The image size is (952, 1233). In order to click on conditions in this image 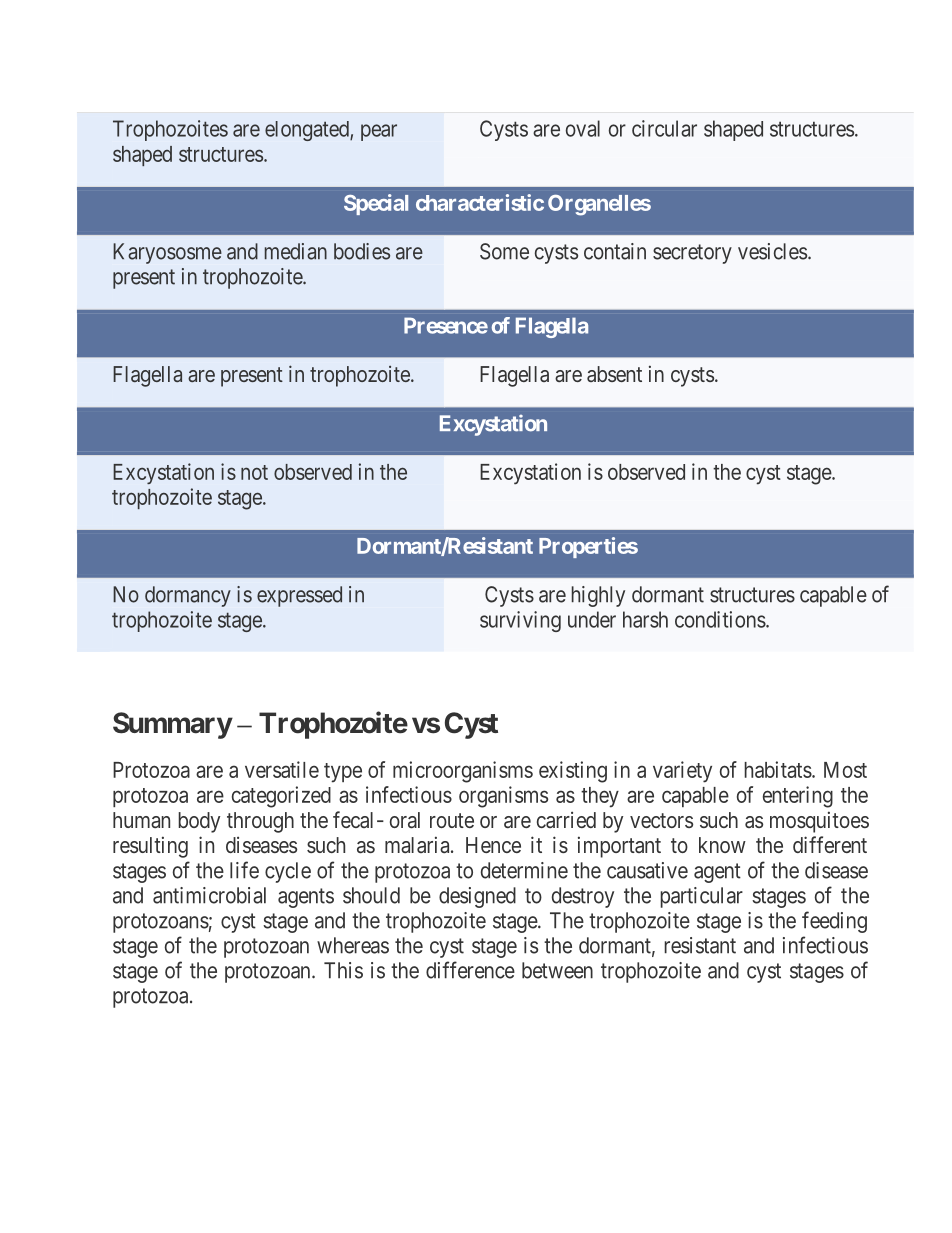, I will do `click(720, 619)`.
